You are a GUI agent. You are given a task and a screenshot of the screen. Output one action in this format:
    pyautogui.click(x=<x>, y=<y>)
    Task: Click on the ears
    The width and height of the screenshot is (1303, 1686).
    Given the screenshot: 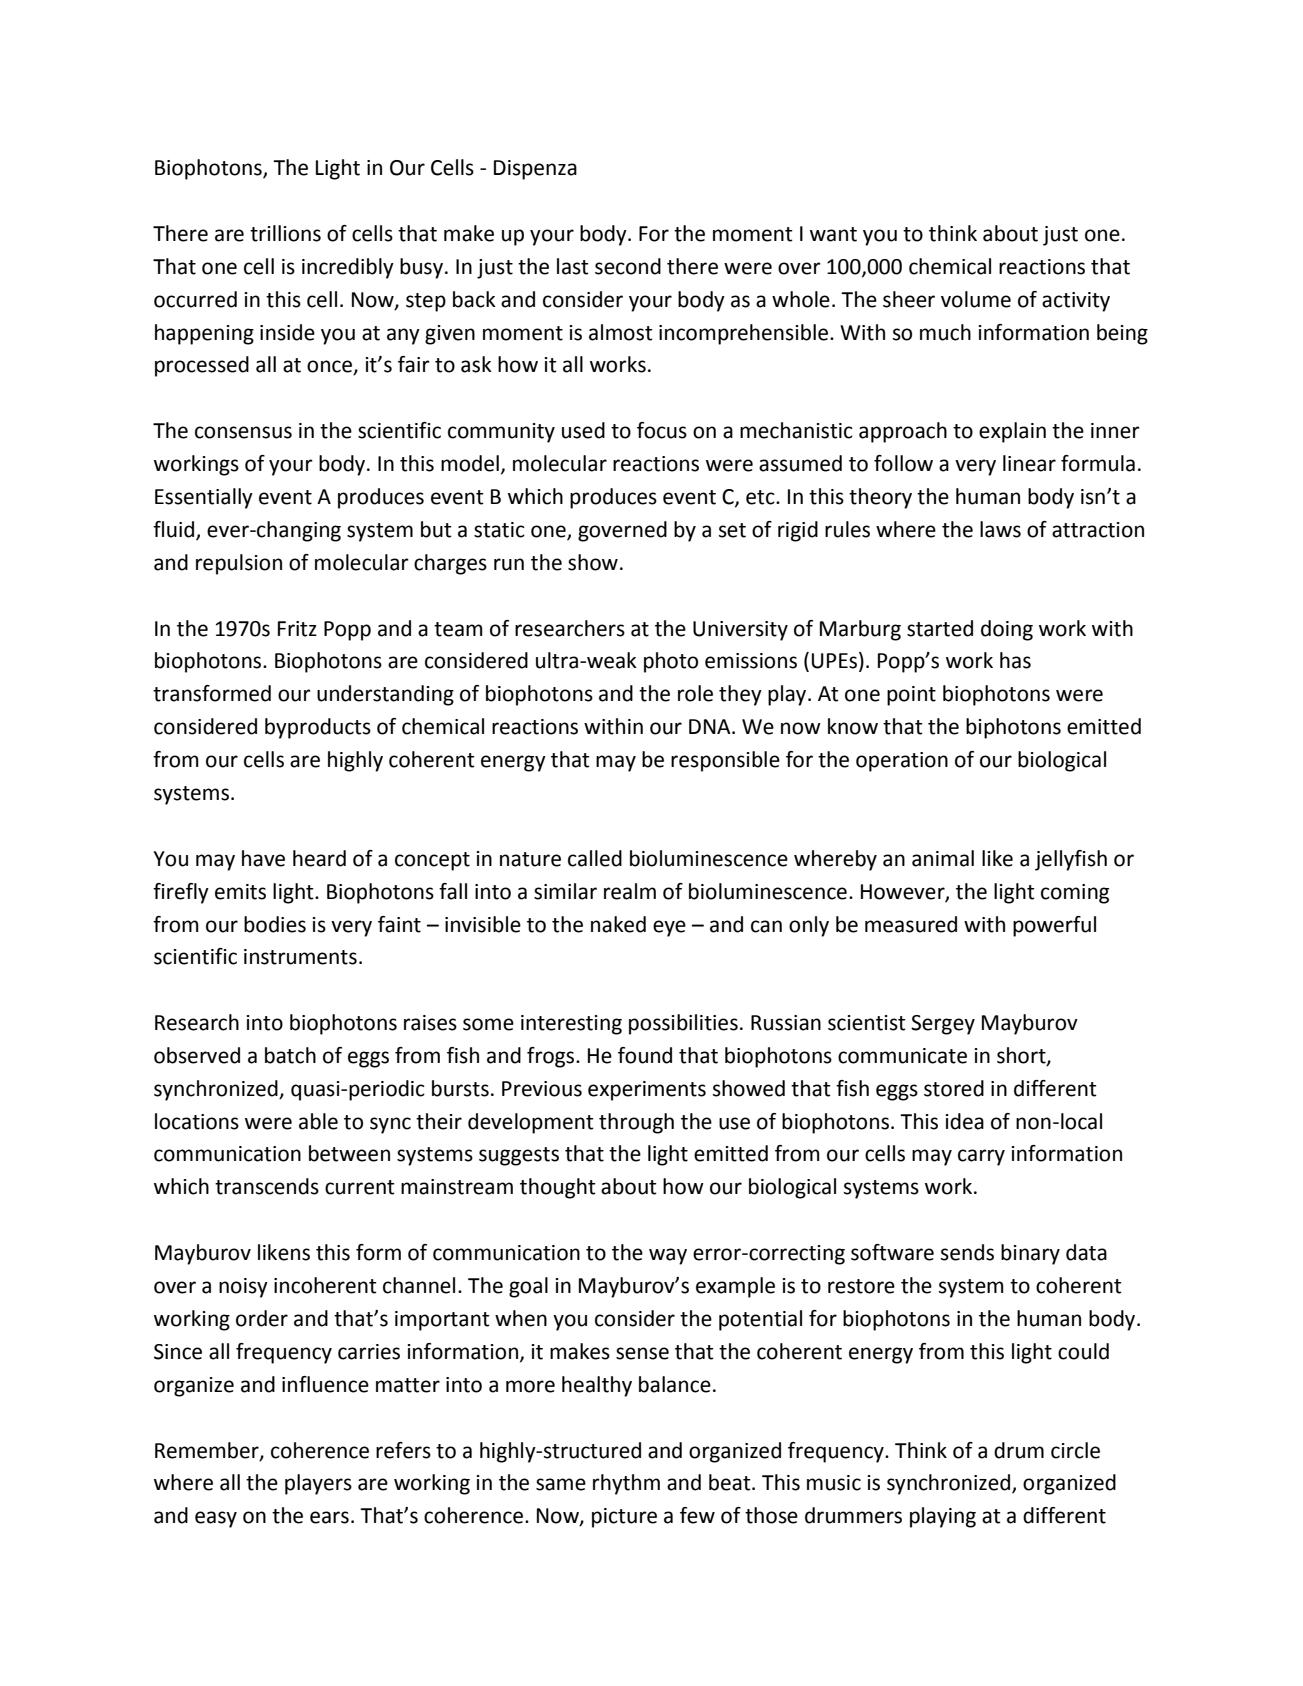 What is the action you would take?
    pyautogui.click(x=329, y=1517)
